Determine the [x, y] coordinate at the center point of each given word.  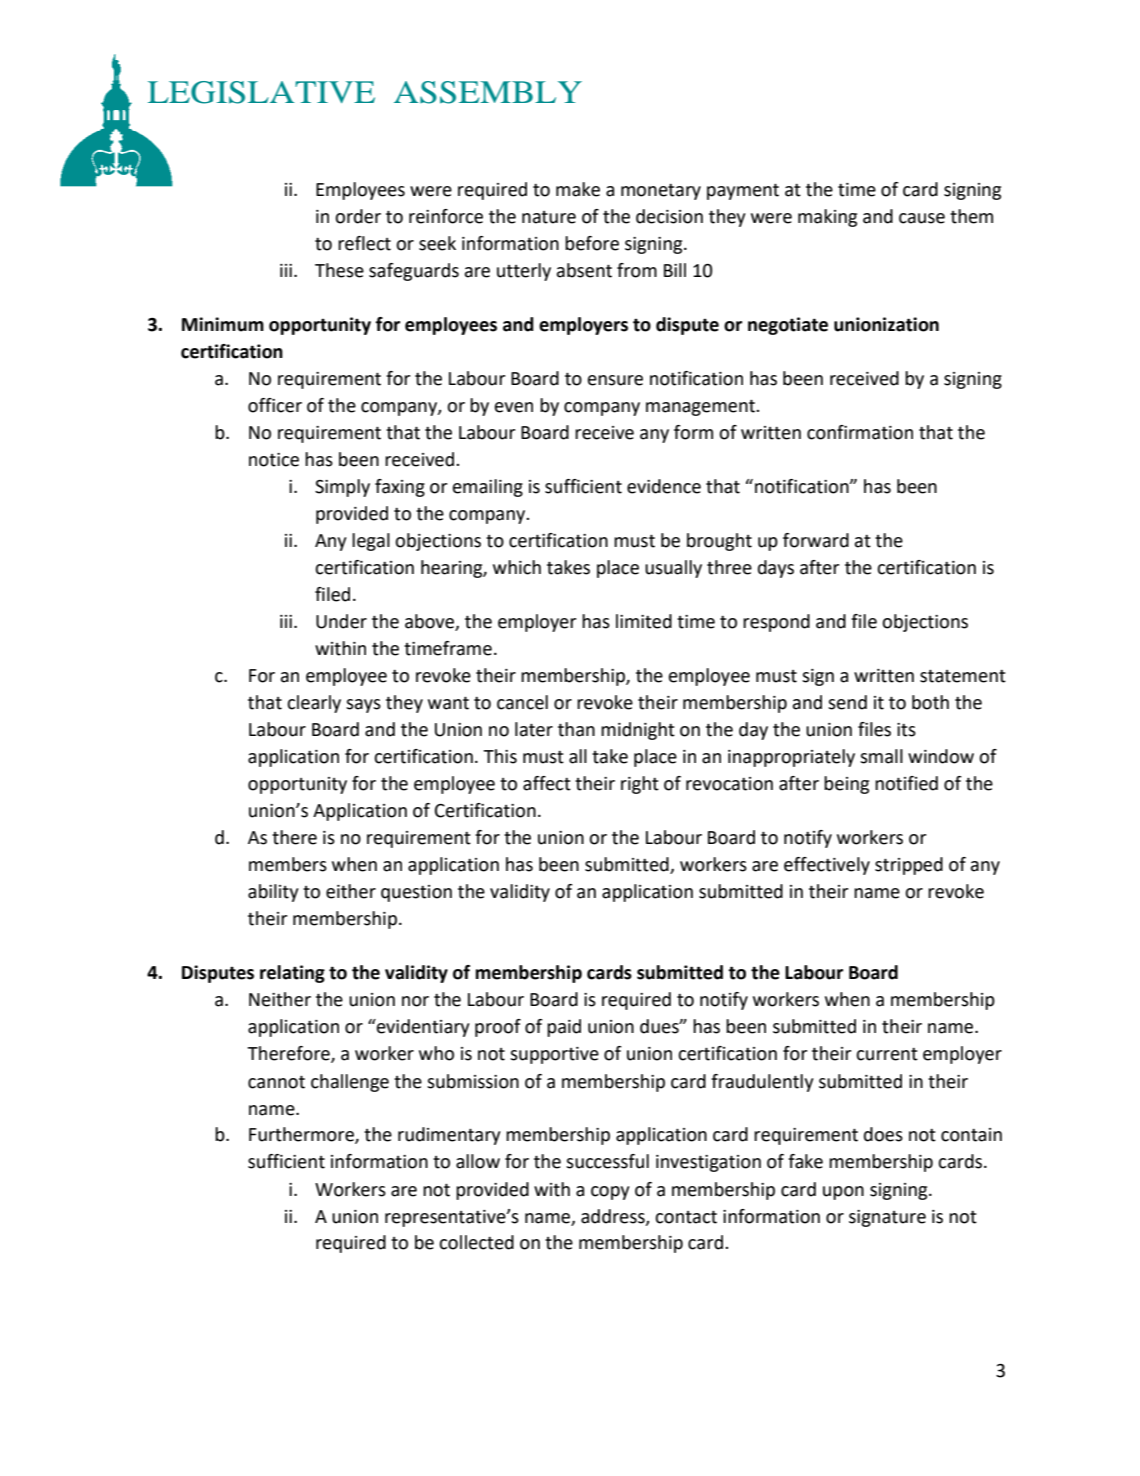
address [614, 1217]
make [578, 189]
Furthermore [302, 1135]
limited [644, 621]
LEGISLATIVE [261, 92]
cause [922, 218]
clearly [314, 704]
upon [843, 1193]
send [847, 702]
